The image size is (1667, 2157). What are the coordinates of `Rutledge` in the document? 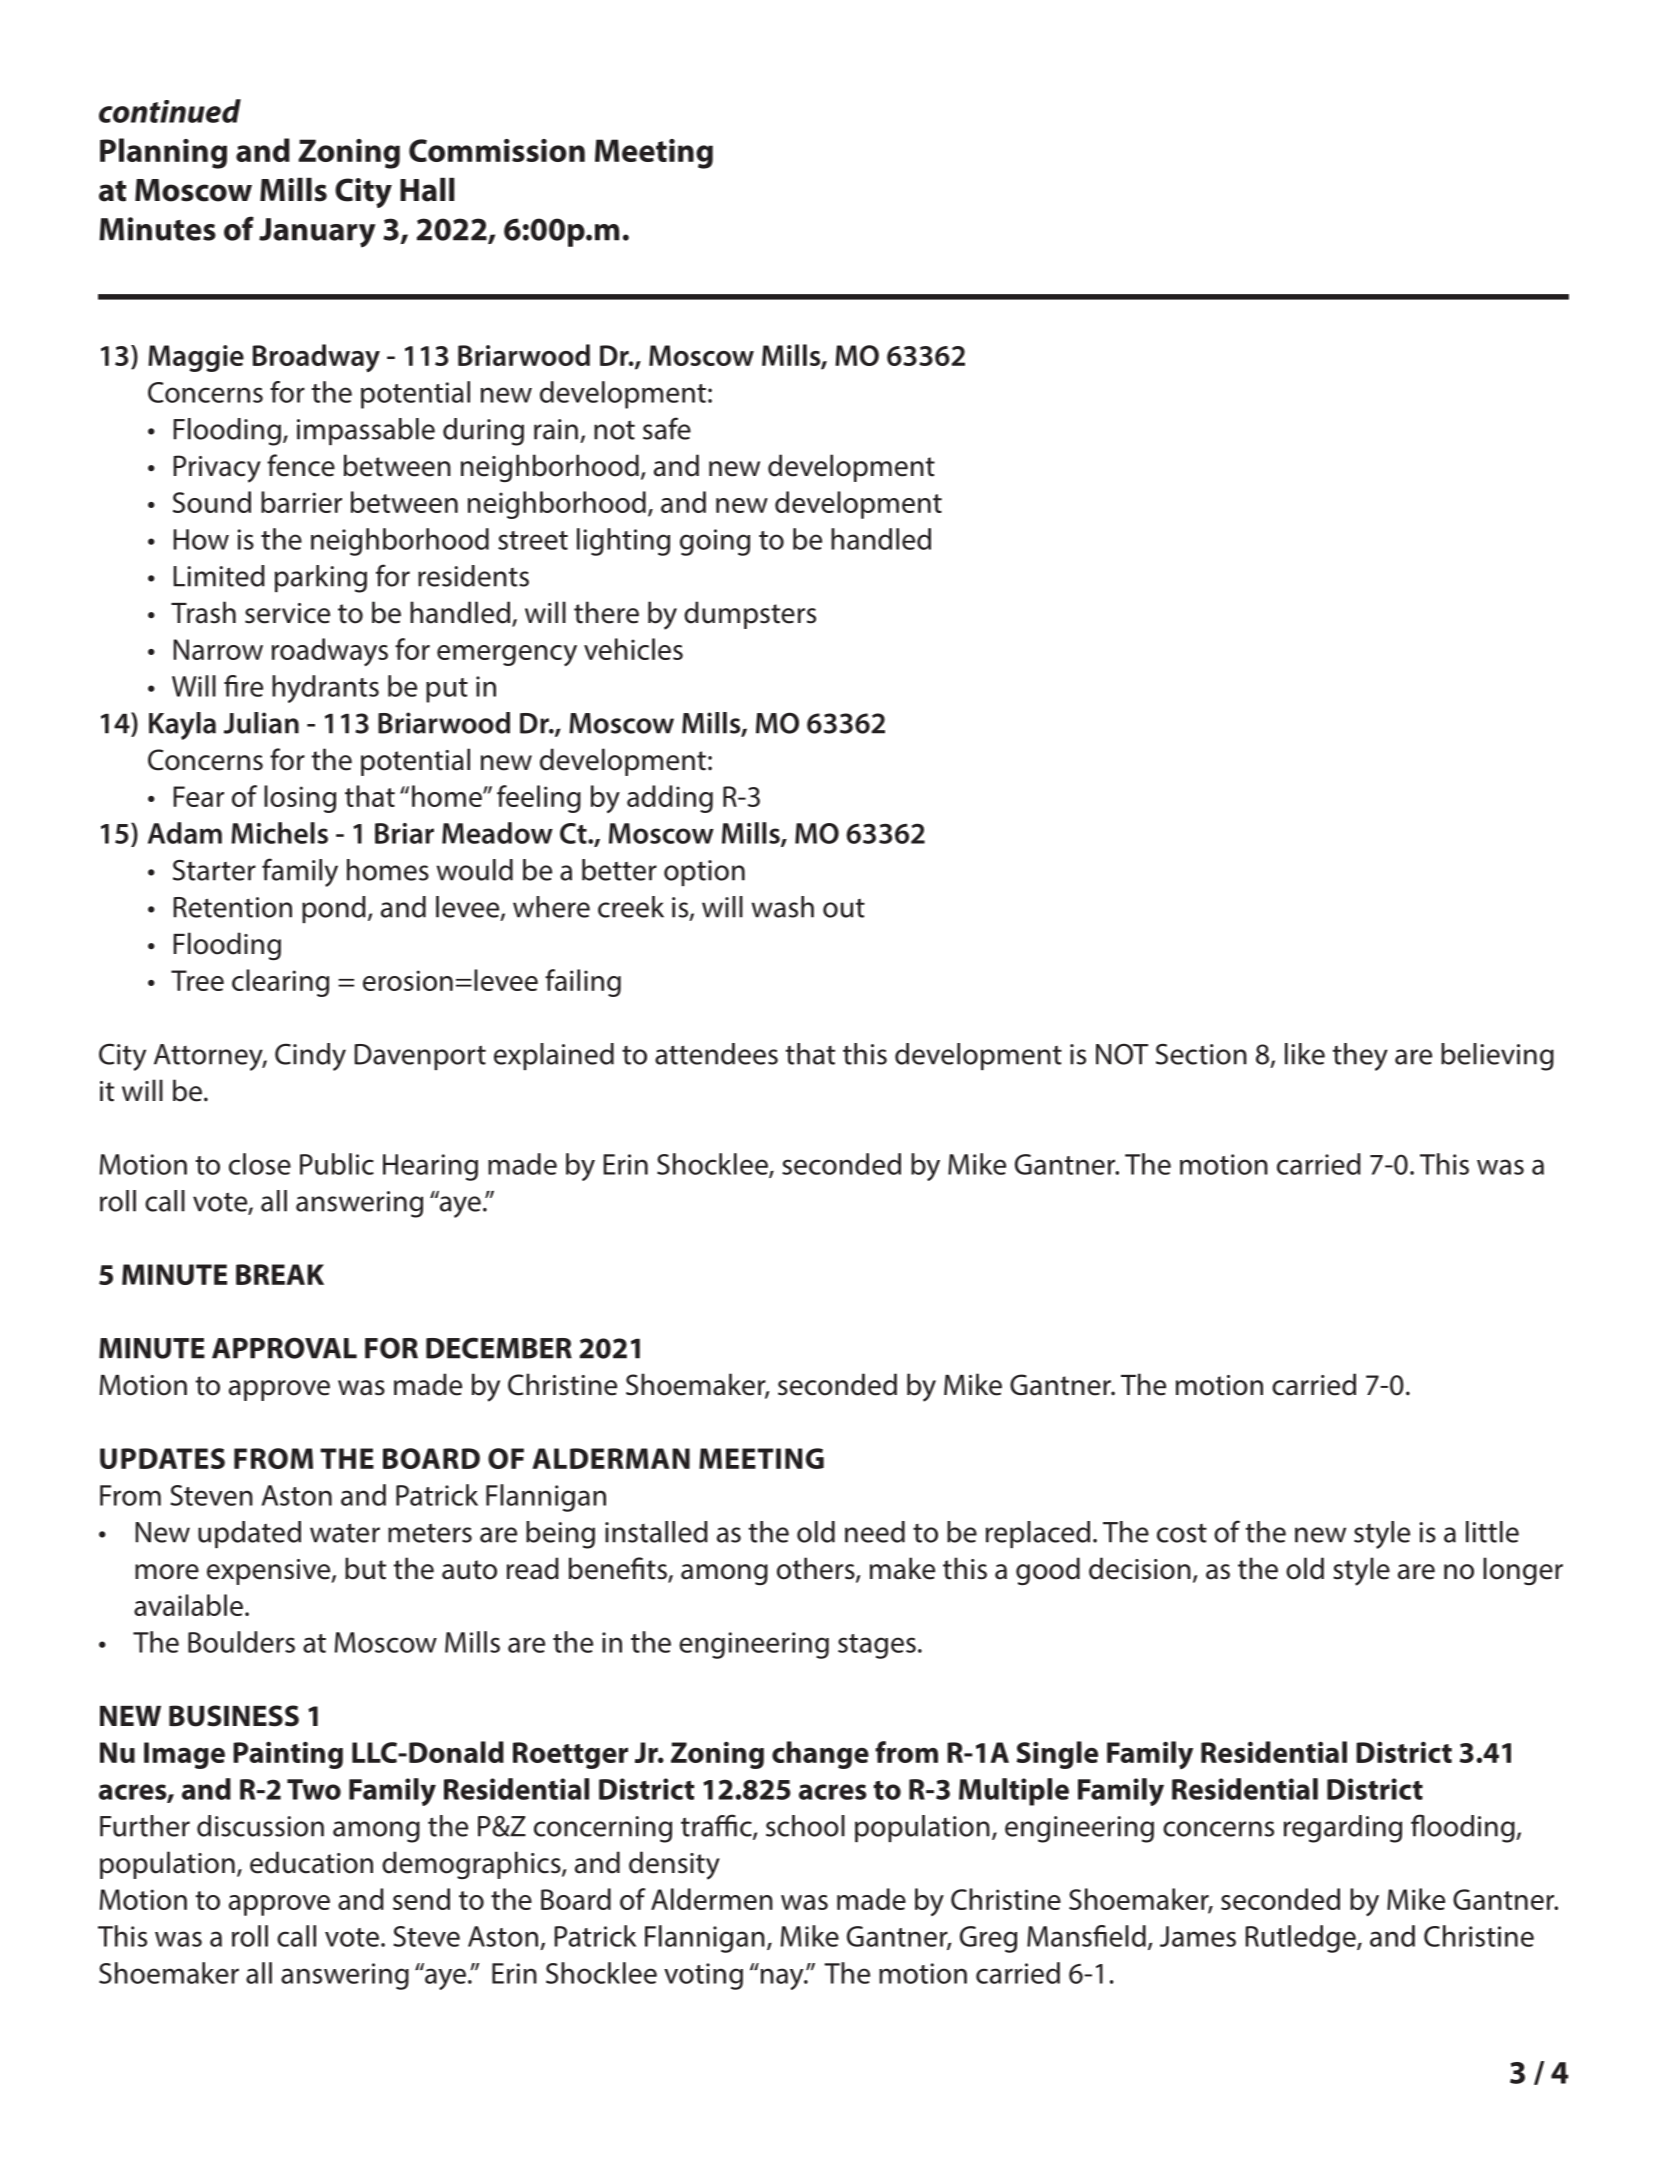 It's located at (1302, 1939).
